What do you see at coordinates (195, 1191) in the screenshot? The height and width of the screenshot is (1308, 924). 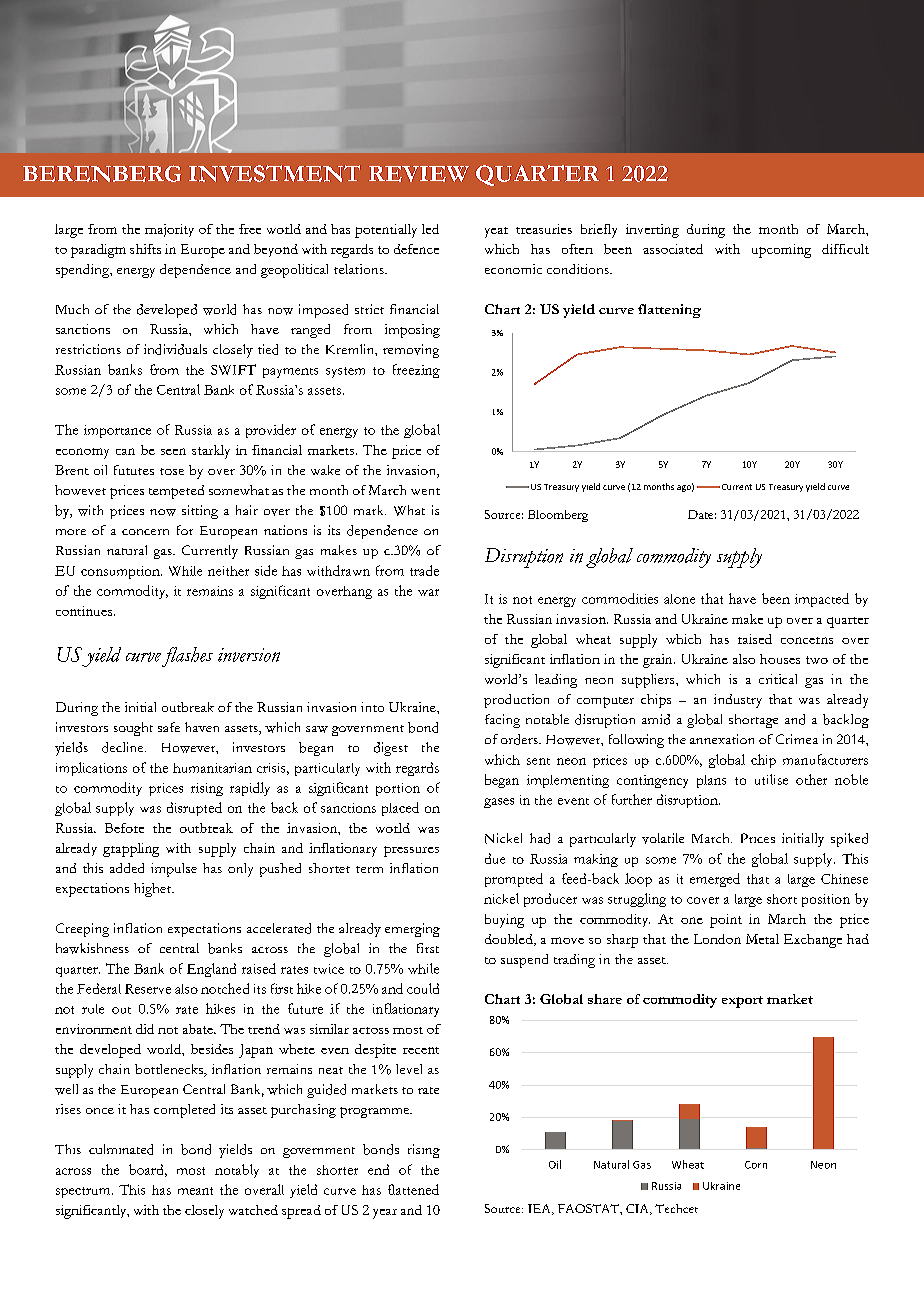 I see `meant` at bounding box center [195, 1191].
